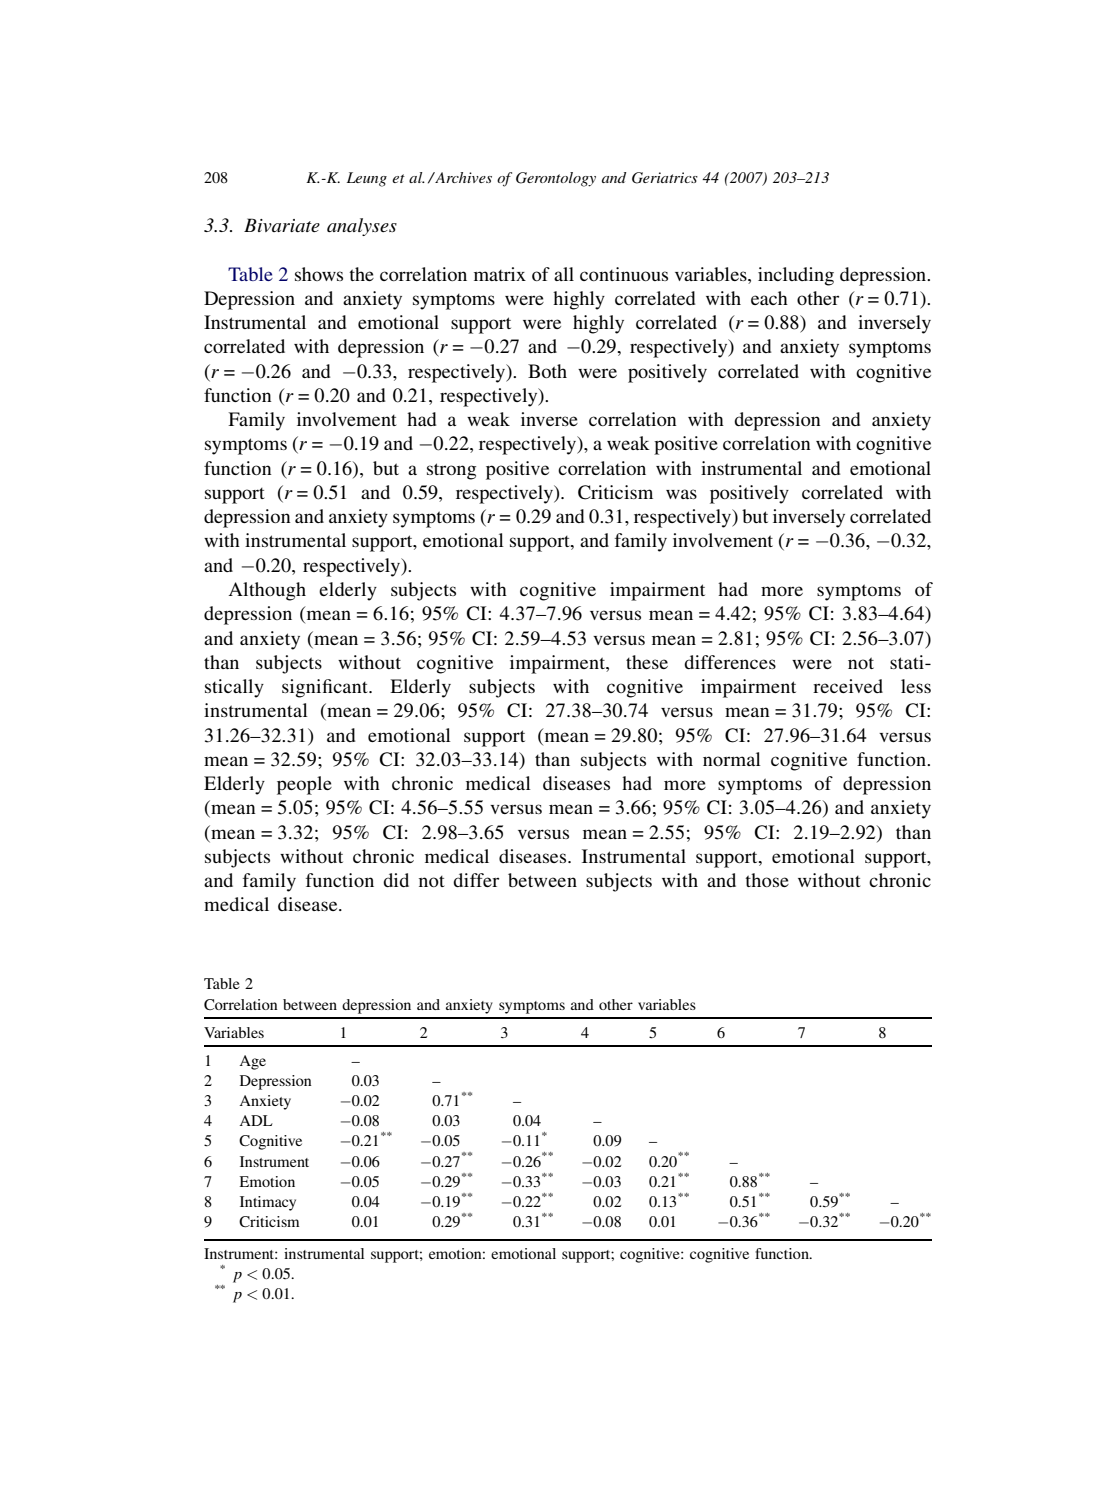 This screenshot has height=1507, width=1104. What do you see at coordinates (647, 662) in the screenshot?
I see `these` at bounding box center [647, 662].
